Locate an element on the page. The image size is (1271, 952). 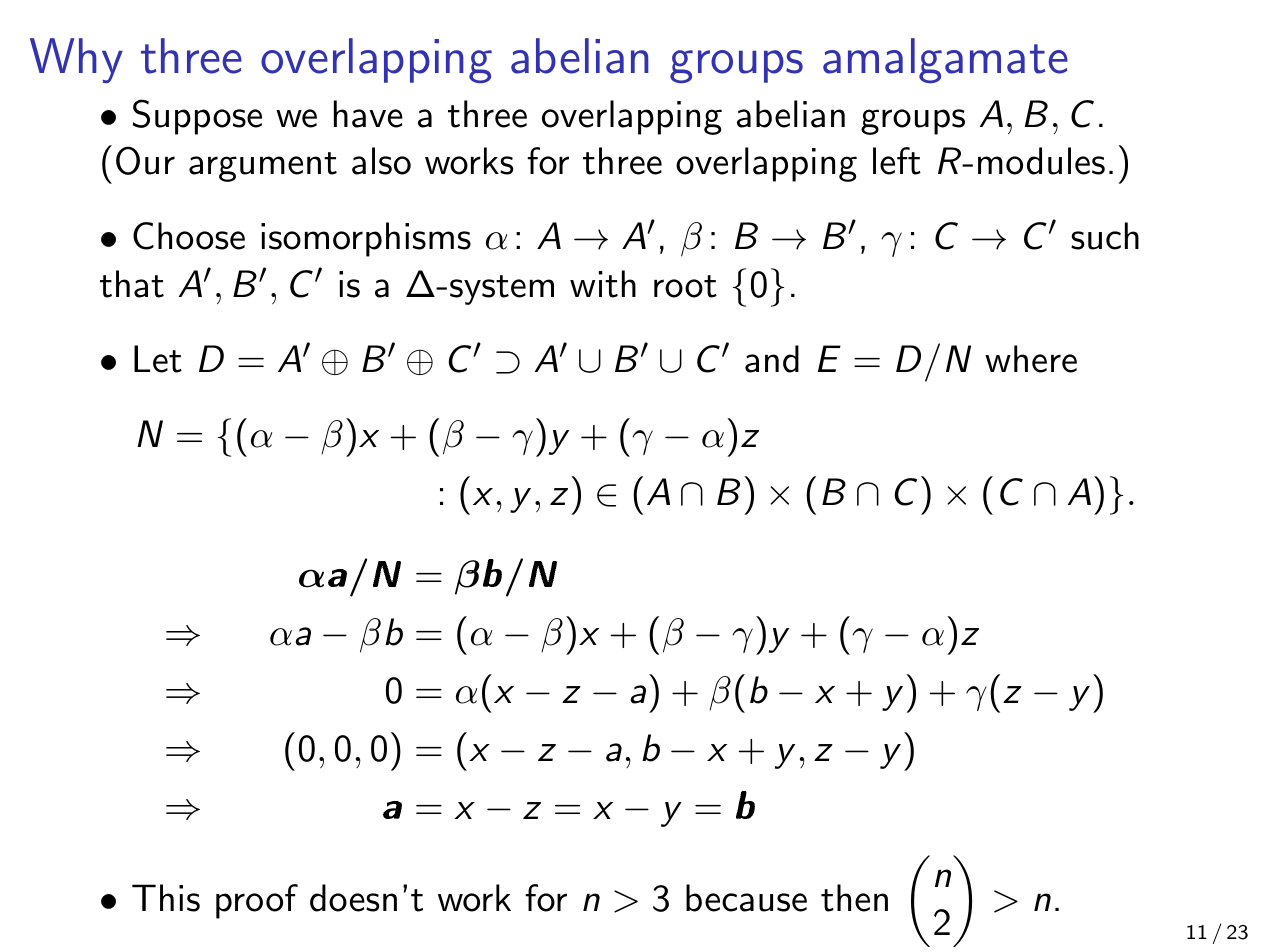
with is located at coordinates (603, 284).
